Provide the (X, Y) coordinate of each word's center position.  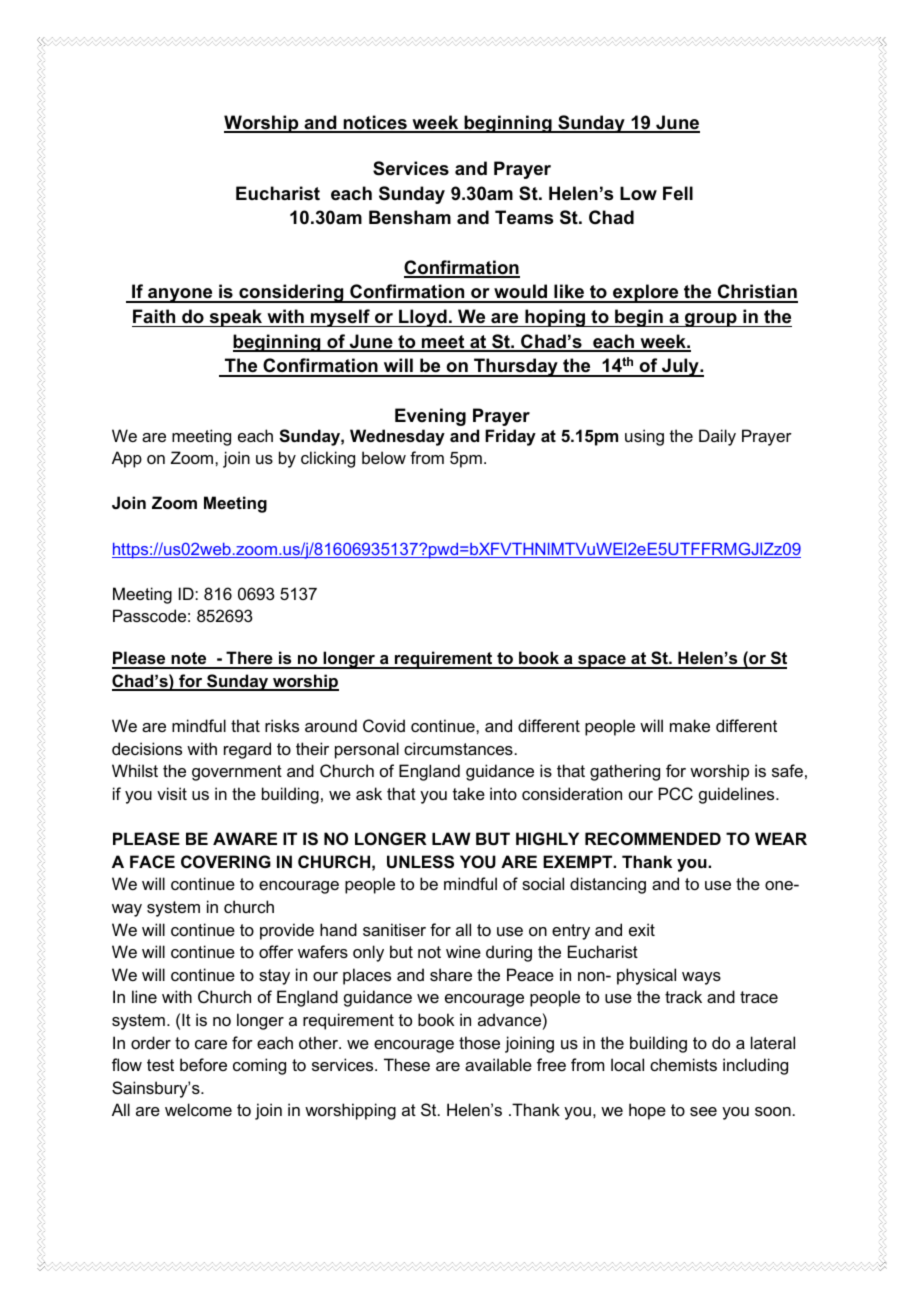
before (203, 1064)
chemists (683, 1064)
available (498, 1064)
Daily (717, 437)
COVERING (226, 861)
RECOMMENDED (653, 838)
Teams (524, 217)
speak (236, 318)
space (602, 662)
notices (375, 123)
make (690, 725)
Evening (430, 417)
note (189, 660)
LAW (451, 838)
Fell (678, 193)
